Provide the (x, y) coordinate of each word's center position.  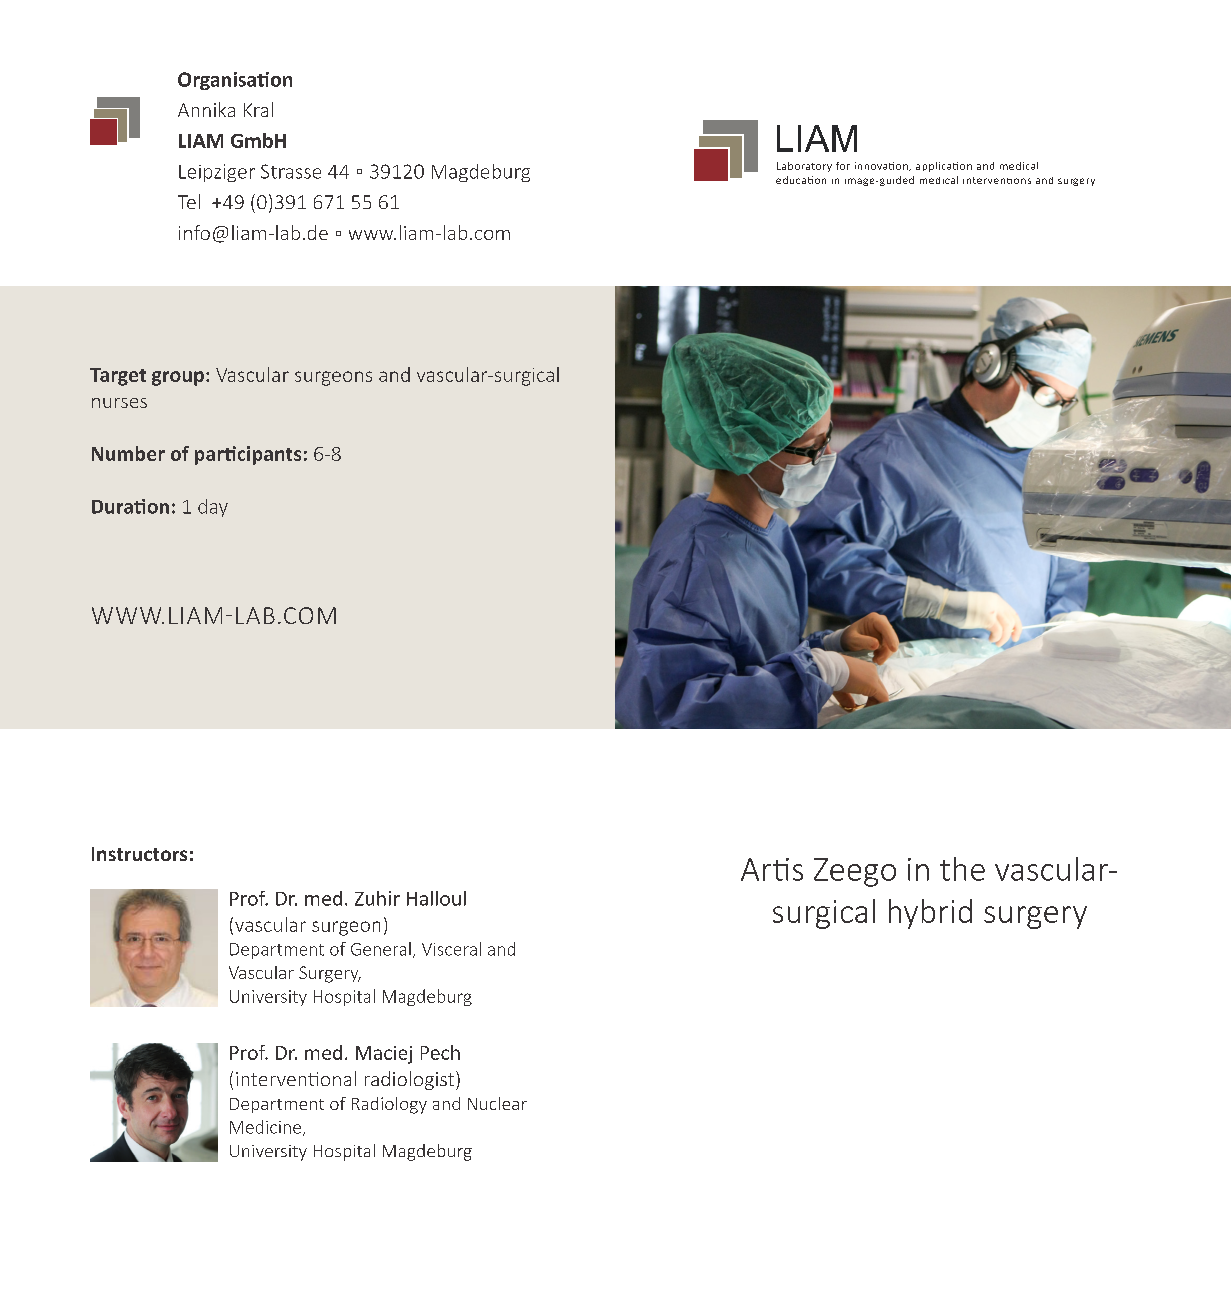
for (843, 166)
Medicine (267, 1128)
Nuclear (497, 1103)
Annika (206, 109)
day (213, 508)
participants (248, 455)
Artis (772, 869)
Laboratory (804, 167)
